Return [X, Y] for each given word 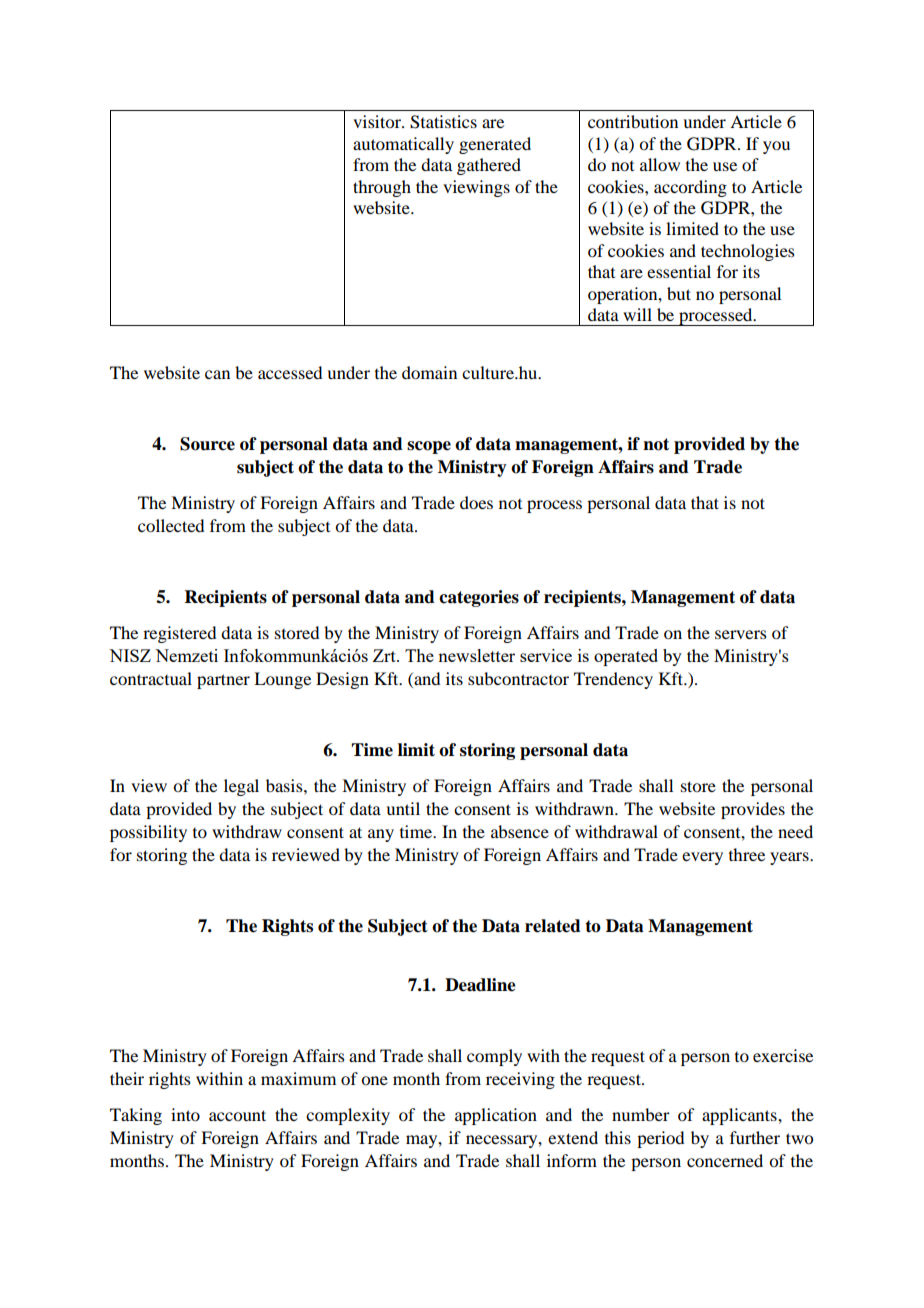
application [496, 1116]
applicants [740, 1116]
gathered [489, 166]
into [185, 1114]
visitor [378, 121]
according [690, 188]
